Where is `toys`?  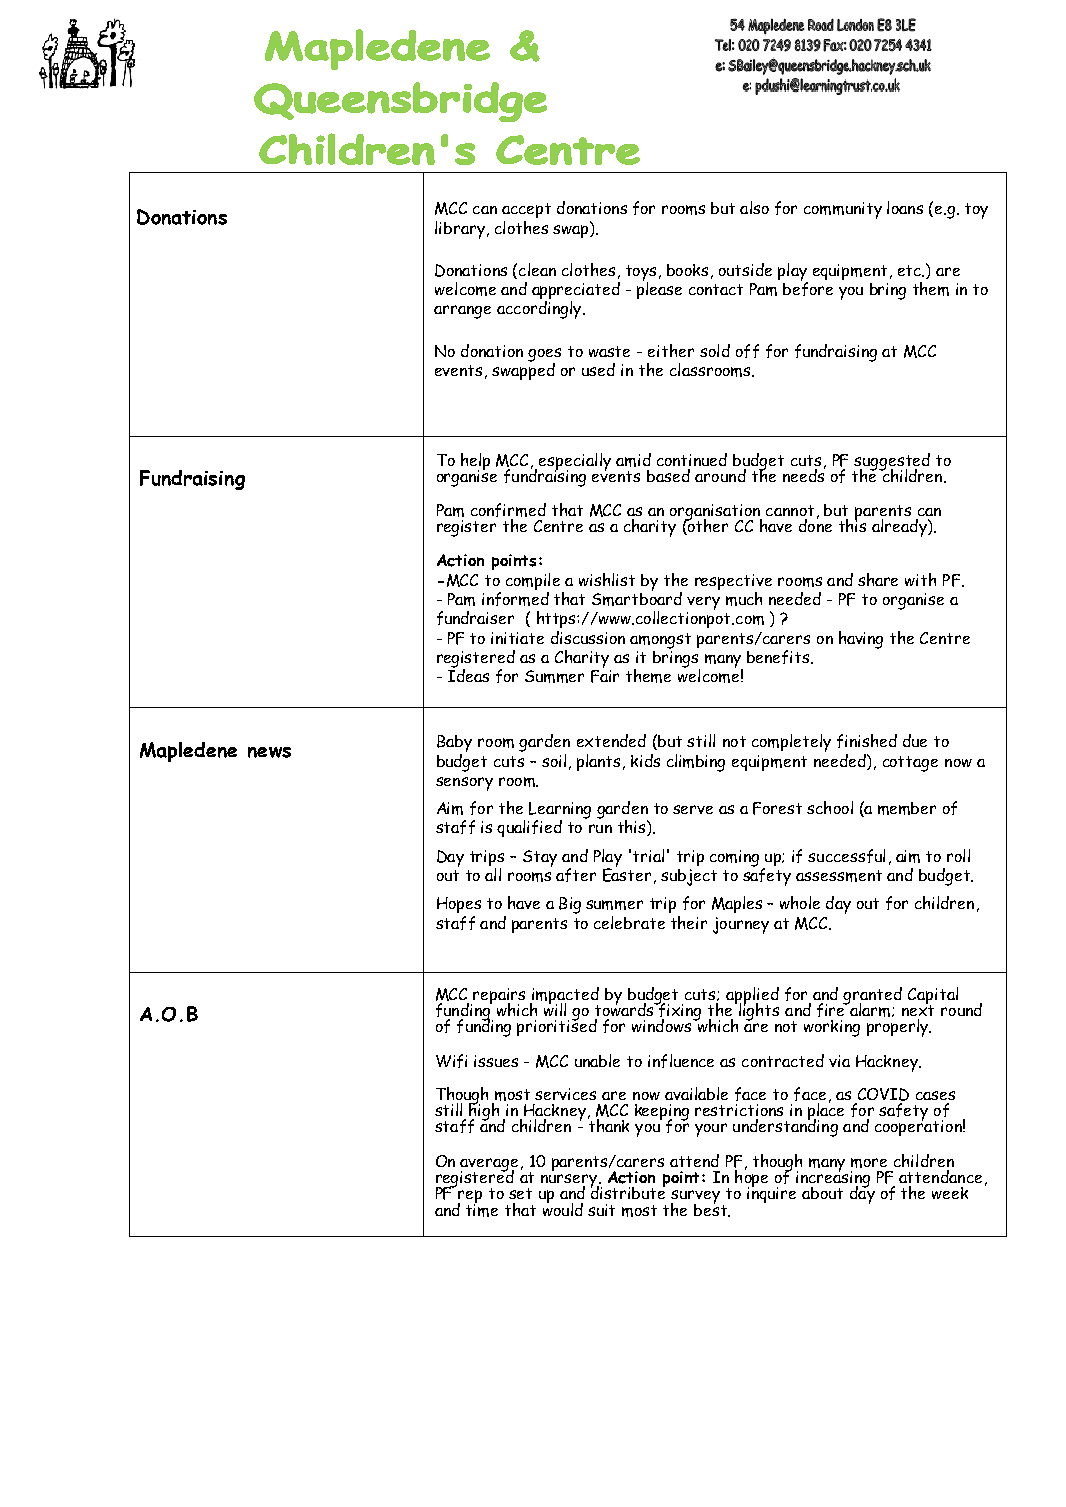
toys is located at coordinates (641, 274).
